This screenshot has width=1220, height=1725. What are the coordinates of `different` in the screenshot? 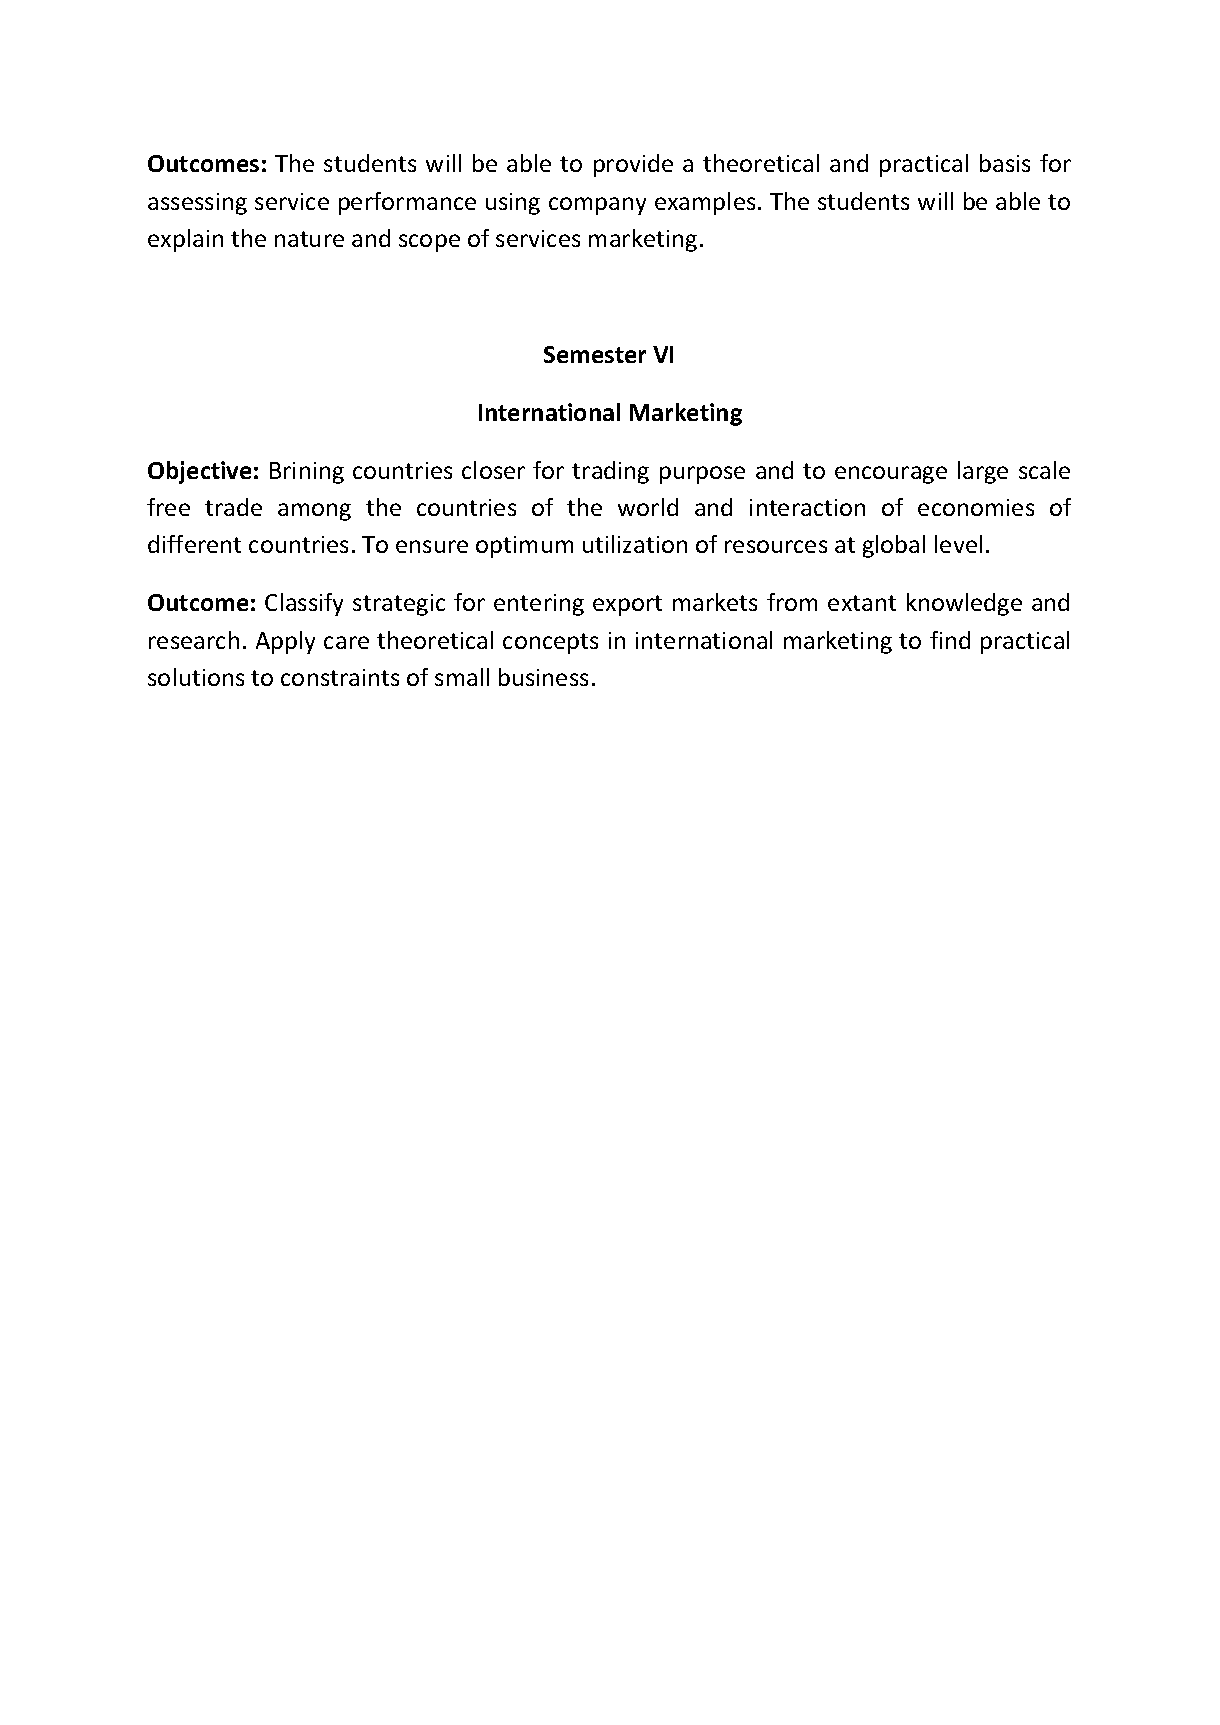 It's located at (194, 544).
